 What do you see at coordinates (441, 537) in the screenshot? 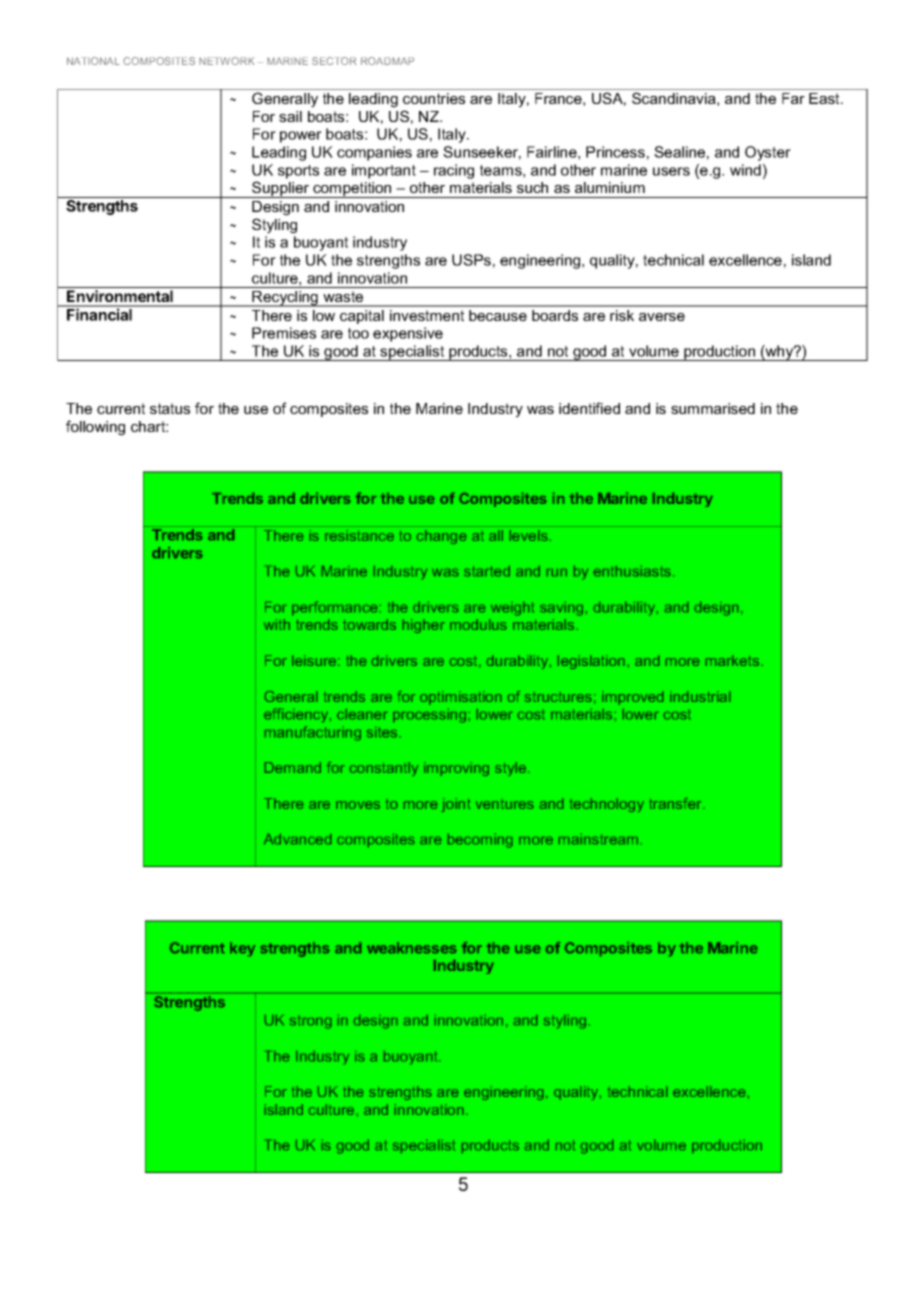
I see `change` at bounding box center [441, 537].
